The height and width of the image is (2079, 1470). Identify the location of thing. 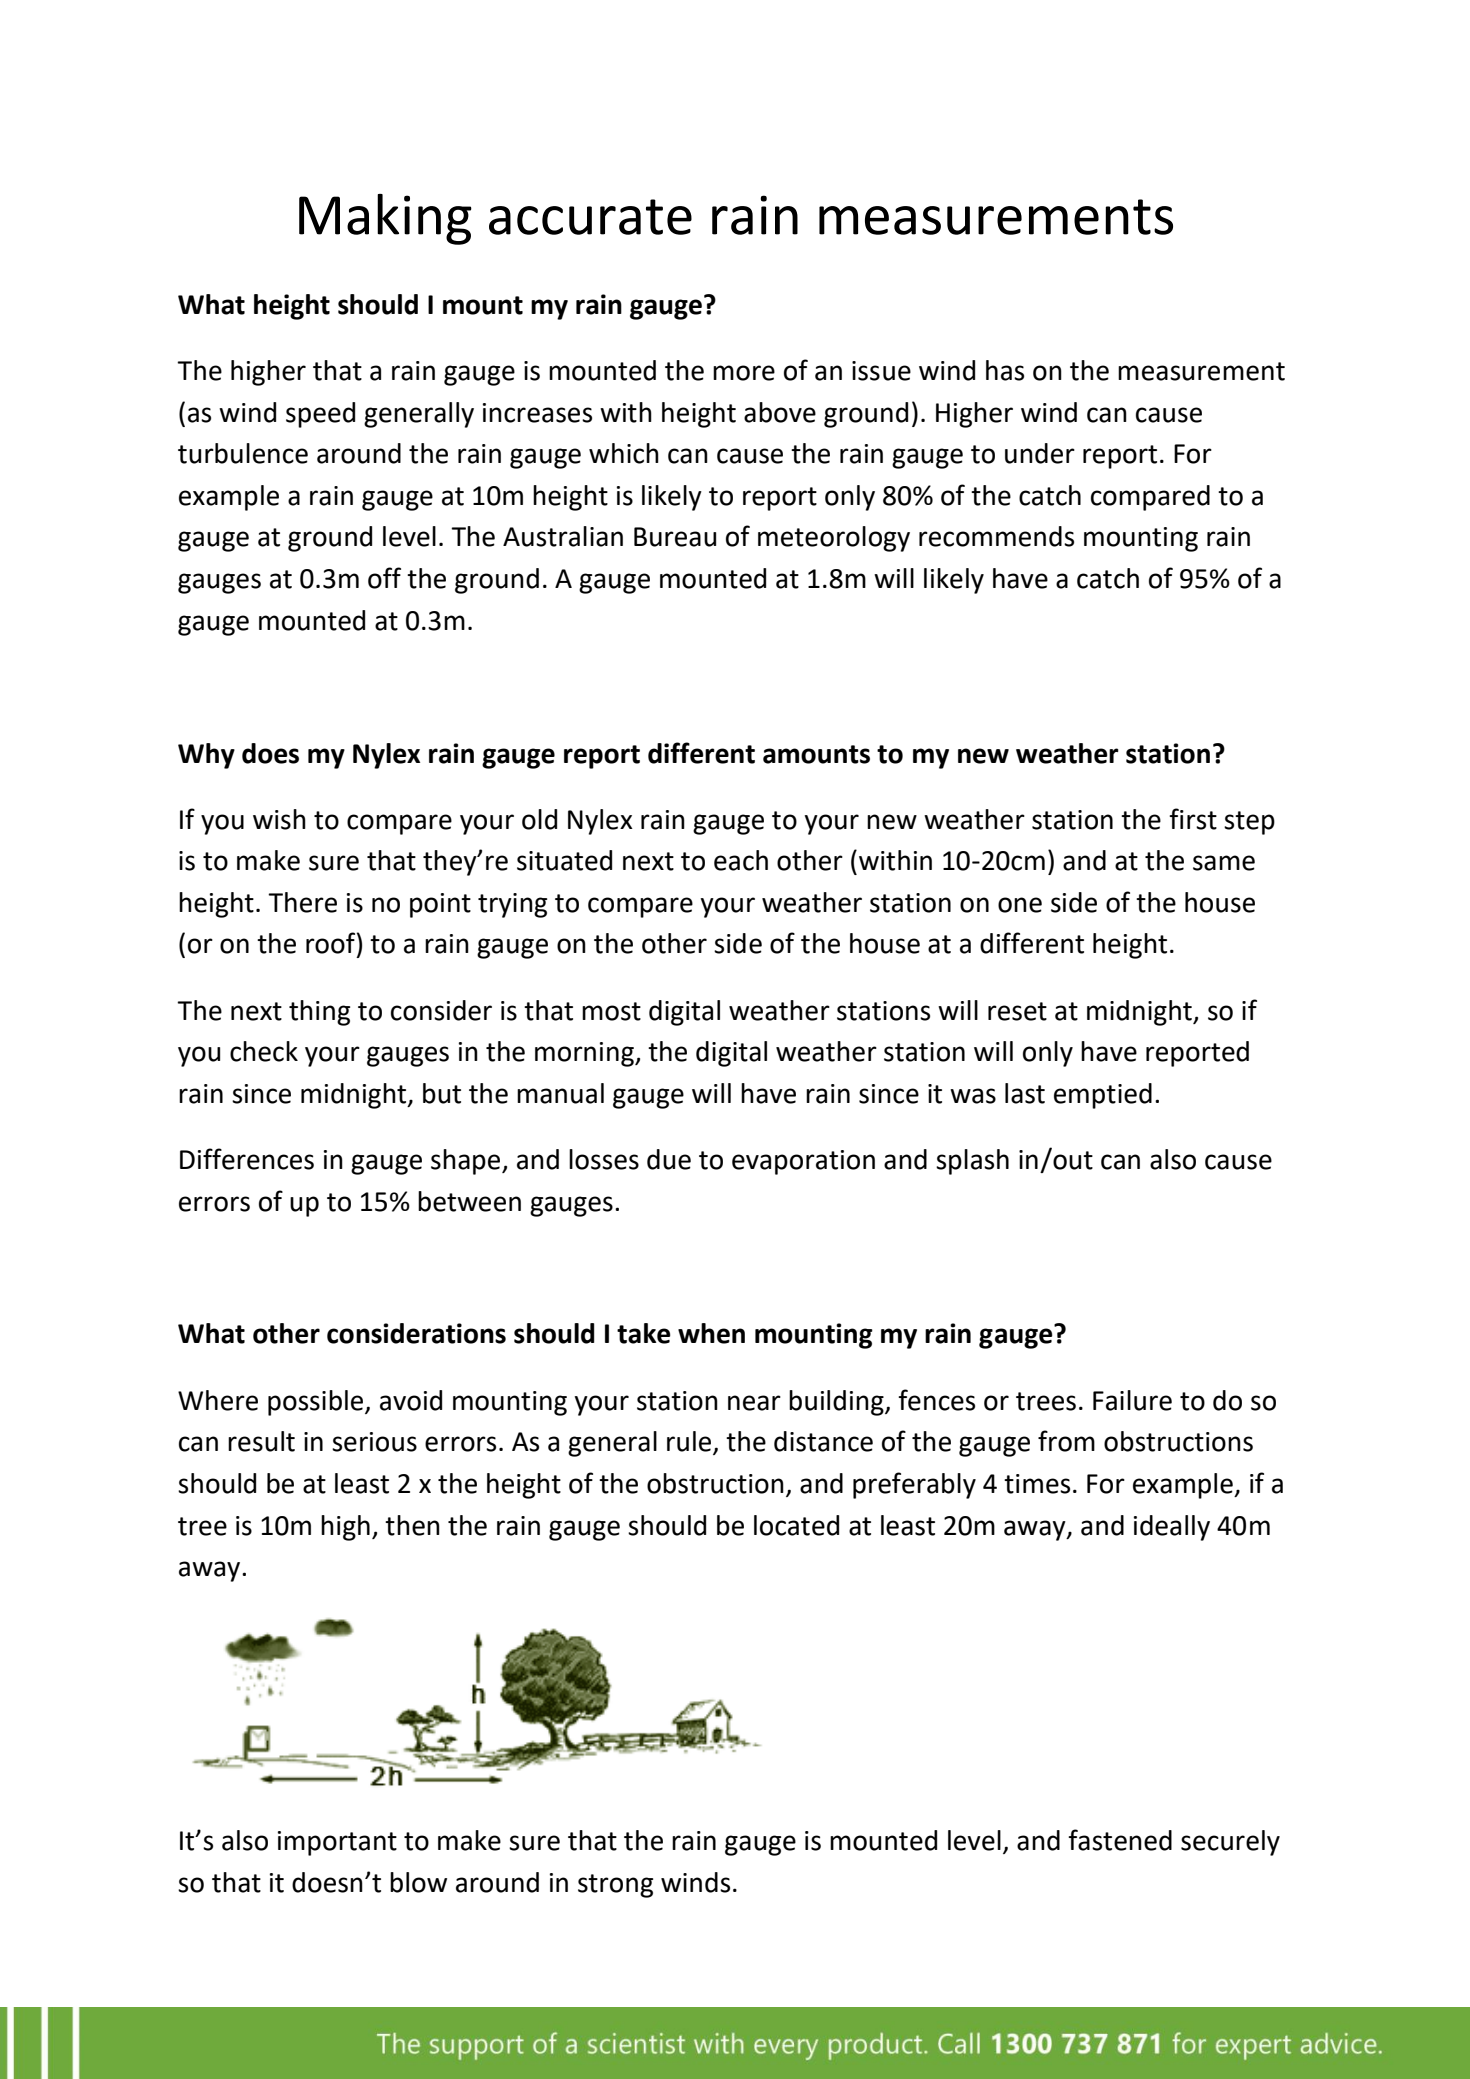
(319, 1013).
